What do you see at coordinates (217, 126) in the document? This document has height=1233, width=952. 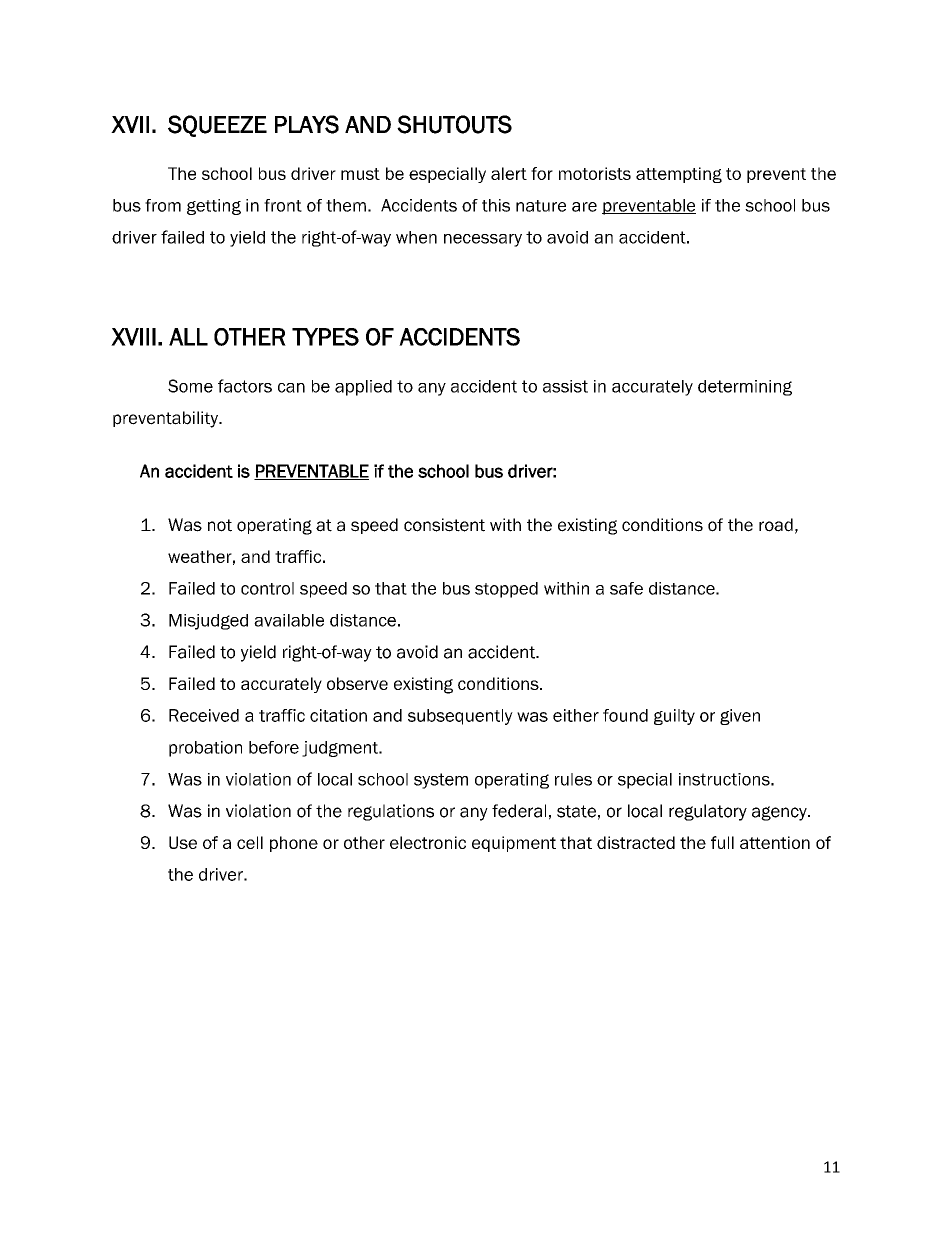 I see `SQUEEZE` at bounding box center [217, 126].
